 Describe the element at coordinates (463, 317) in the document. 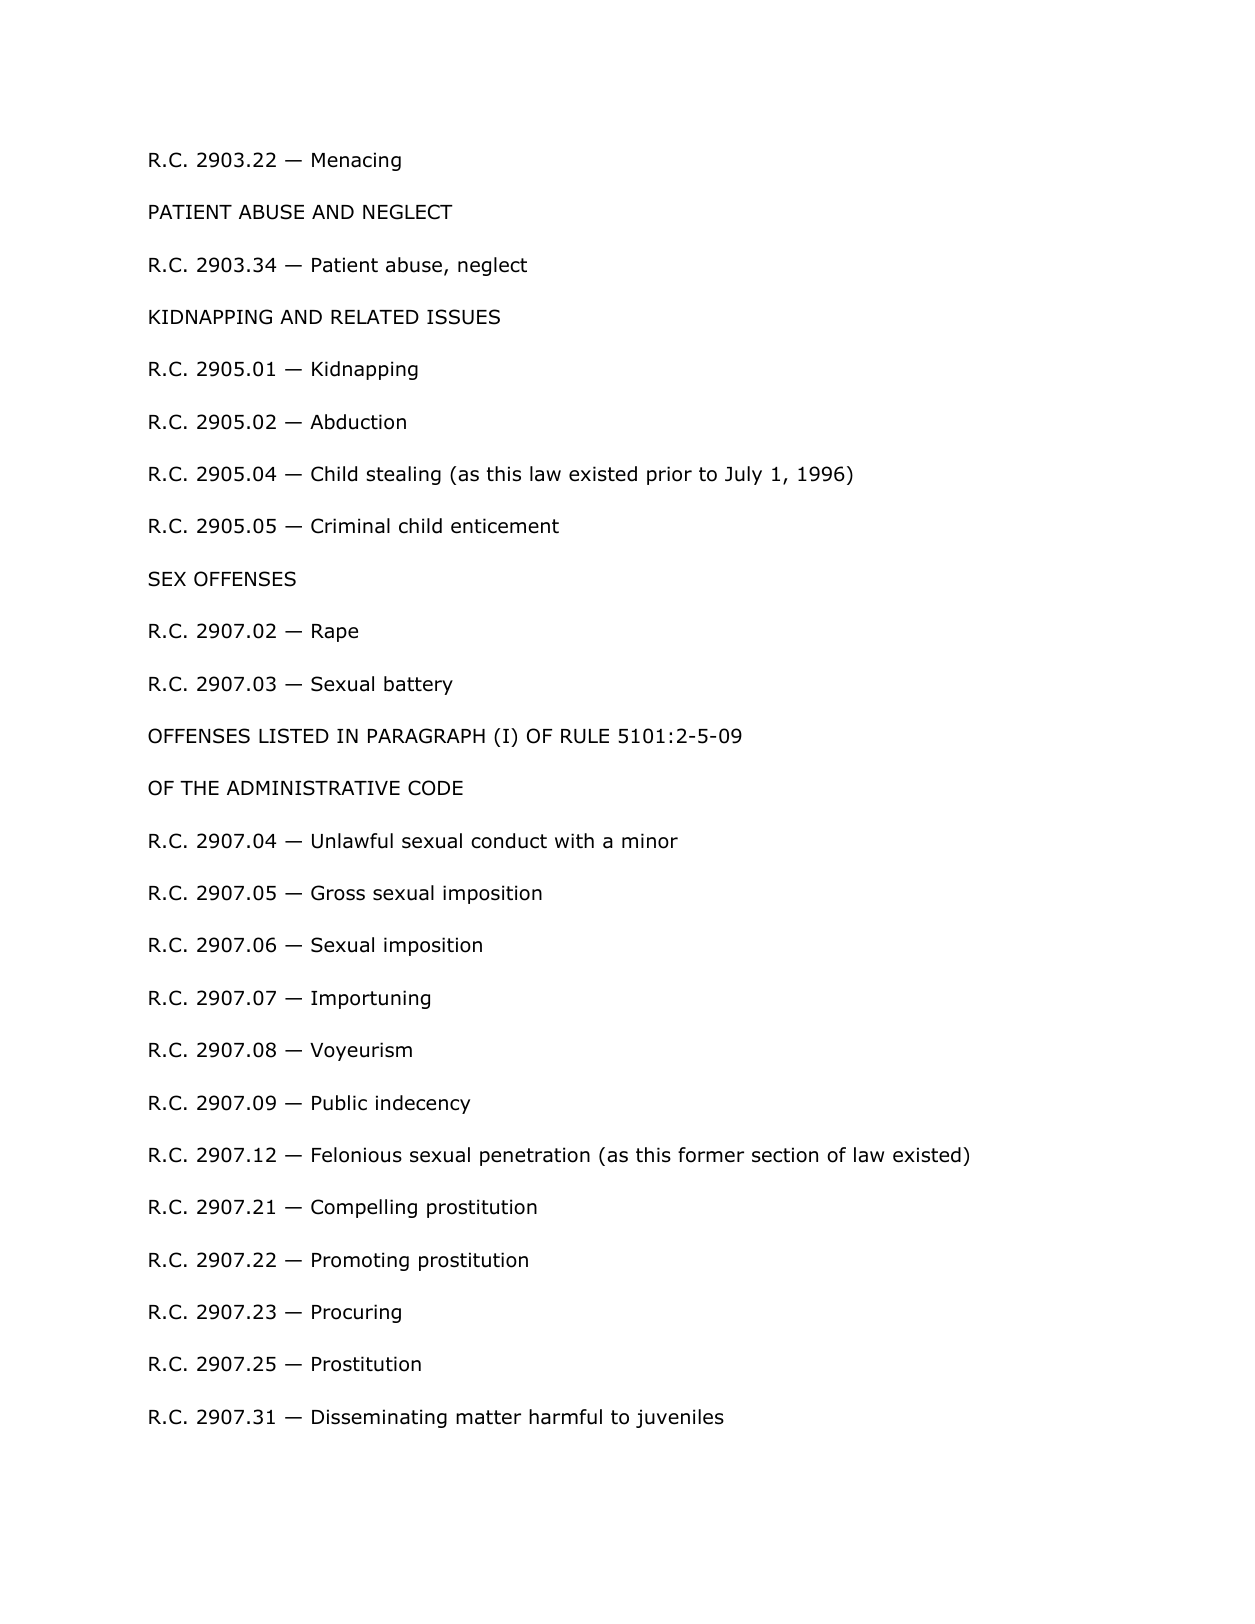

I see `ISSUES` at that location.
